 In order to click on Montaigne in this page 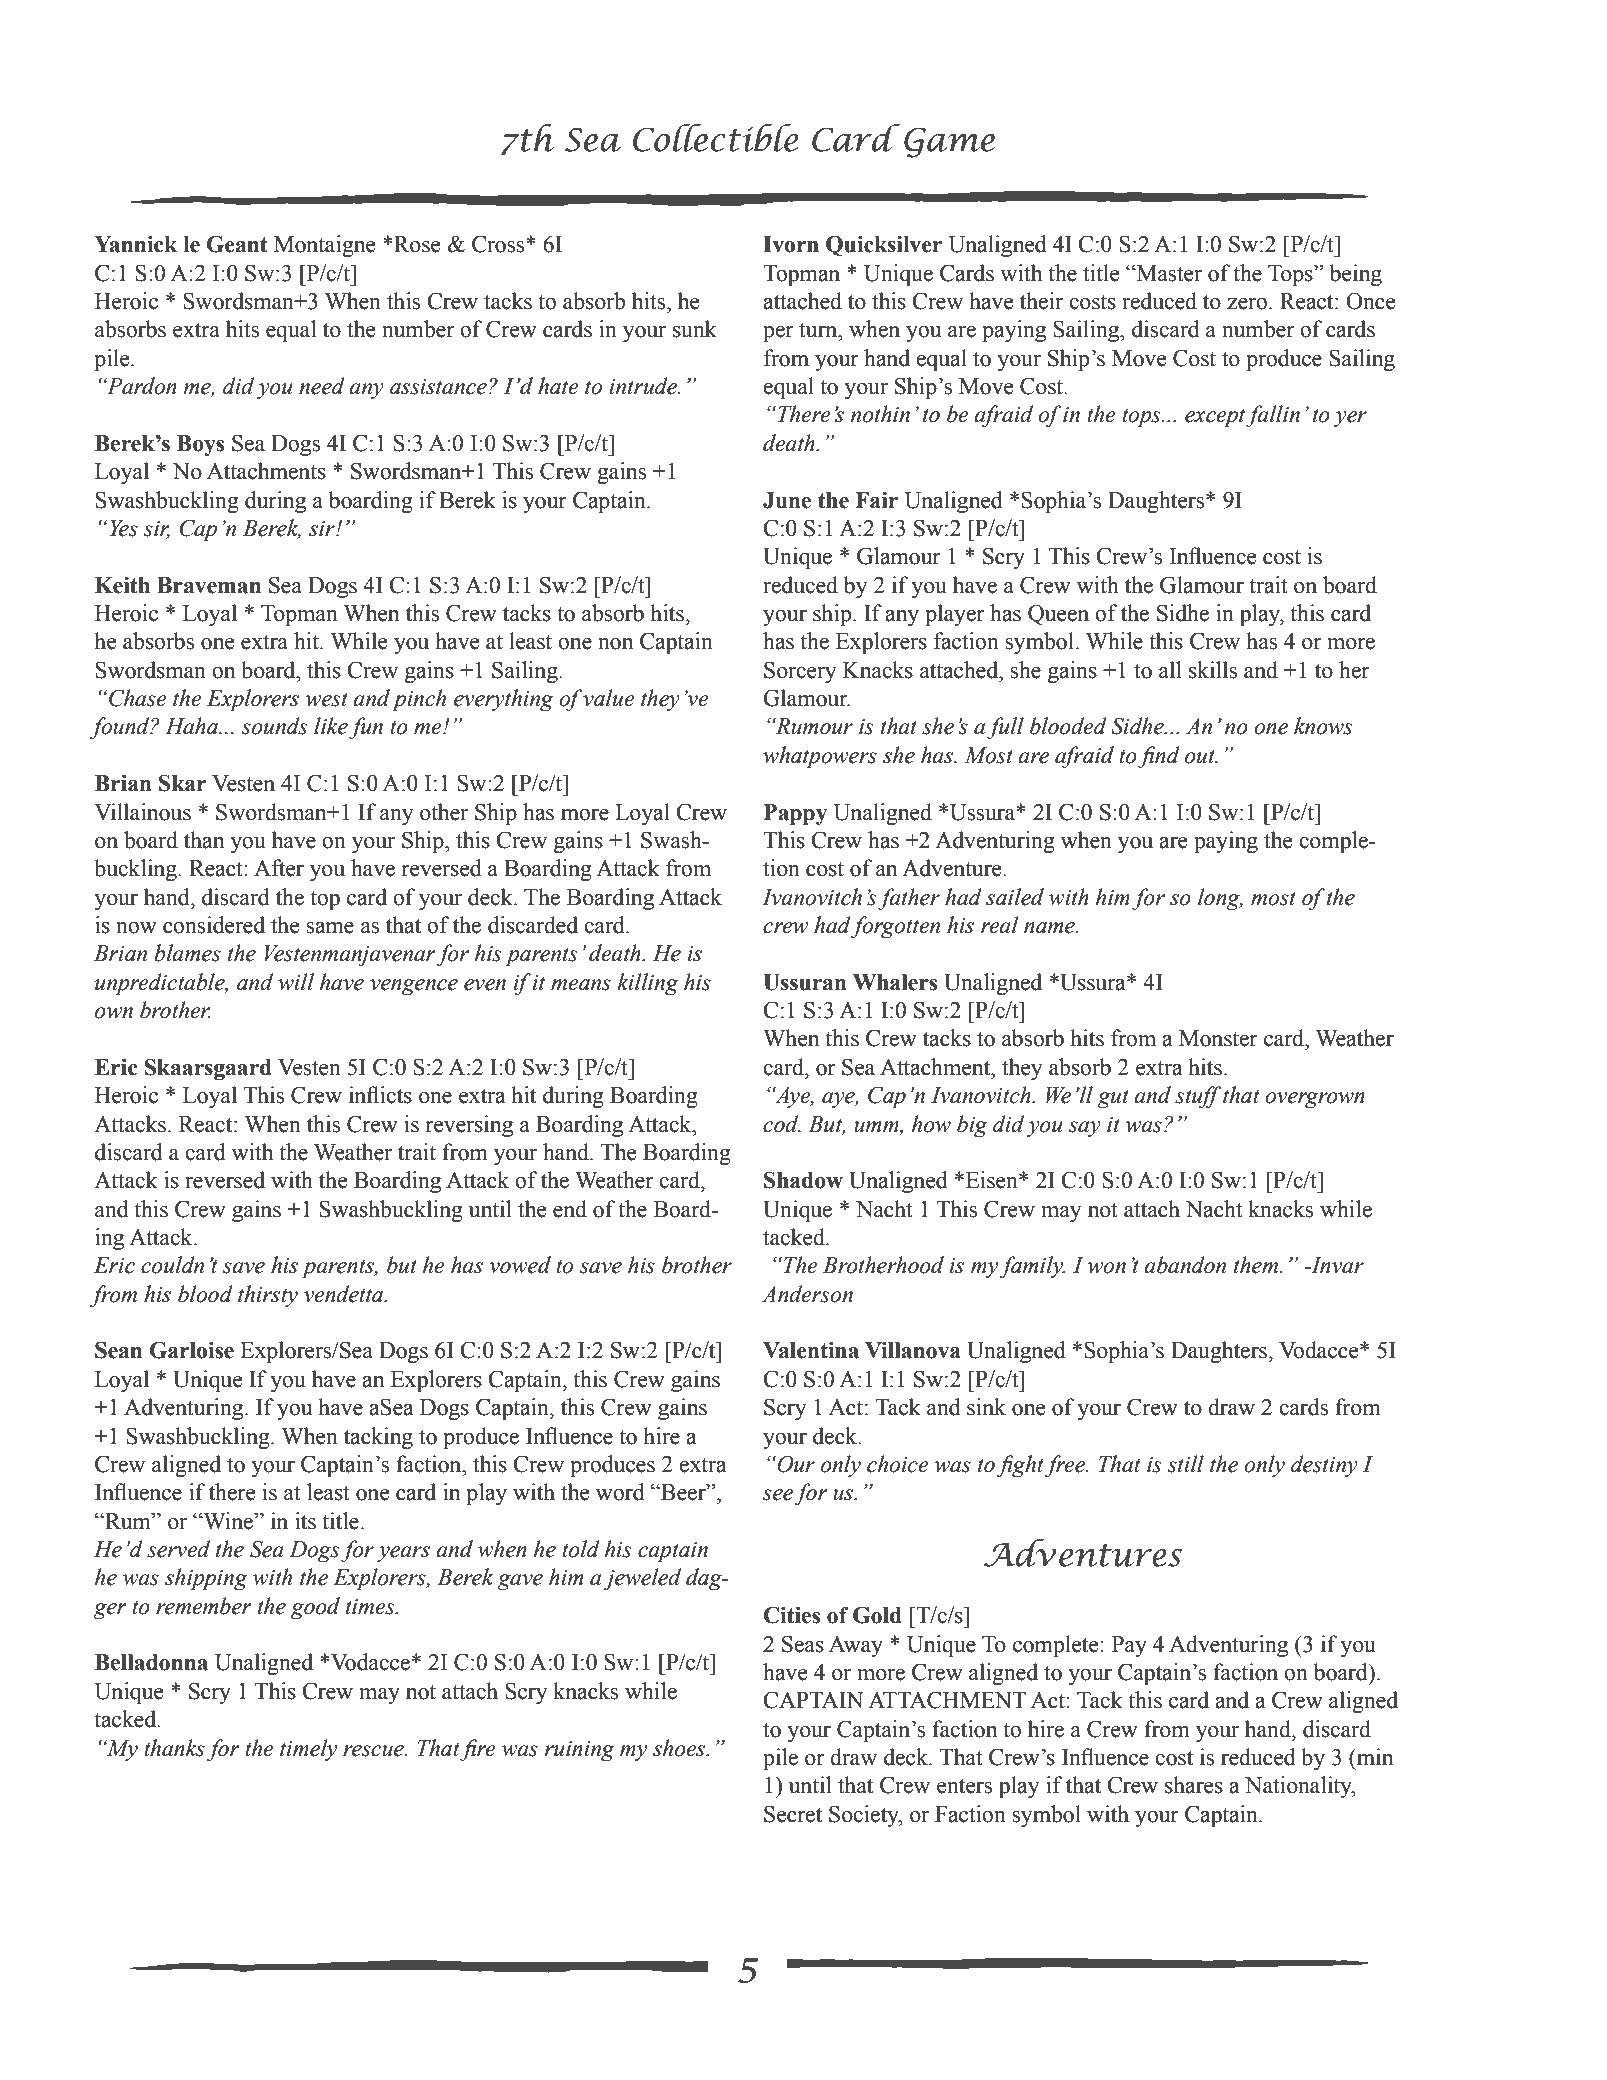, I will do `click(325, 246)`.
